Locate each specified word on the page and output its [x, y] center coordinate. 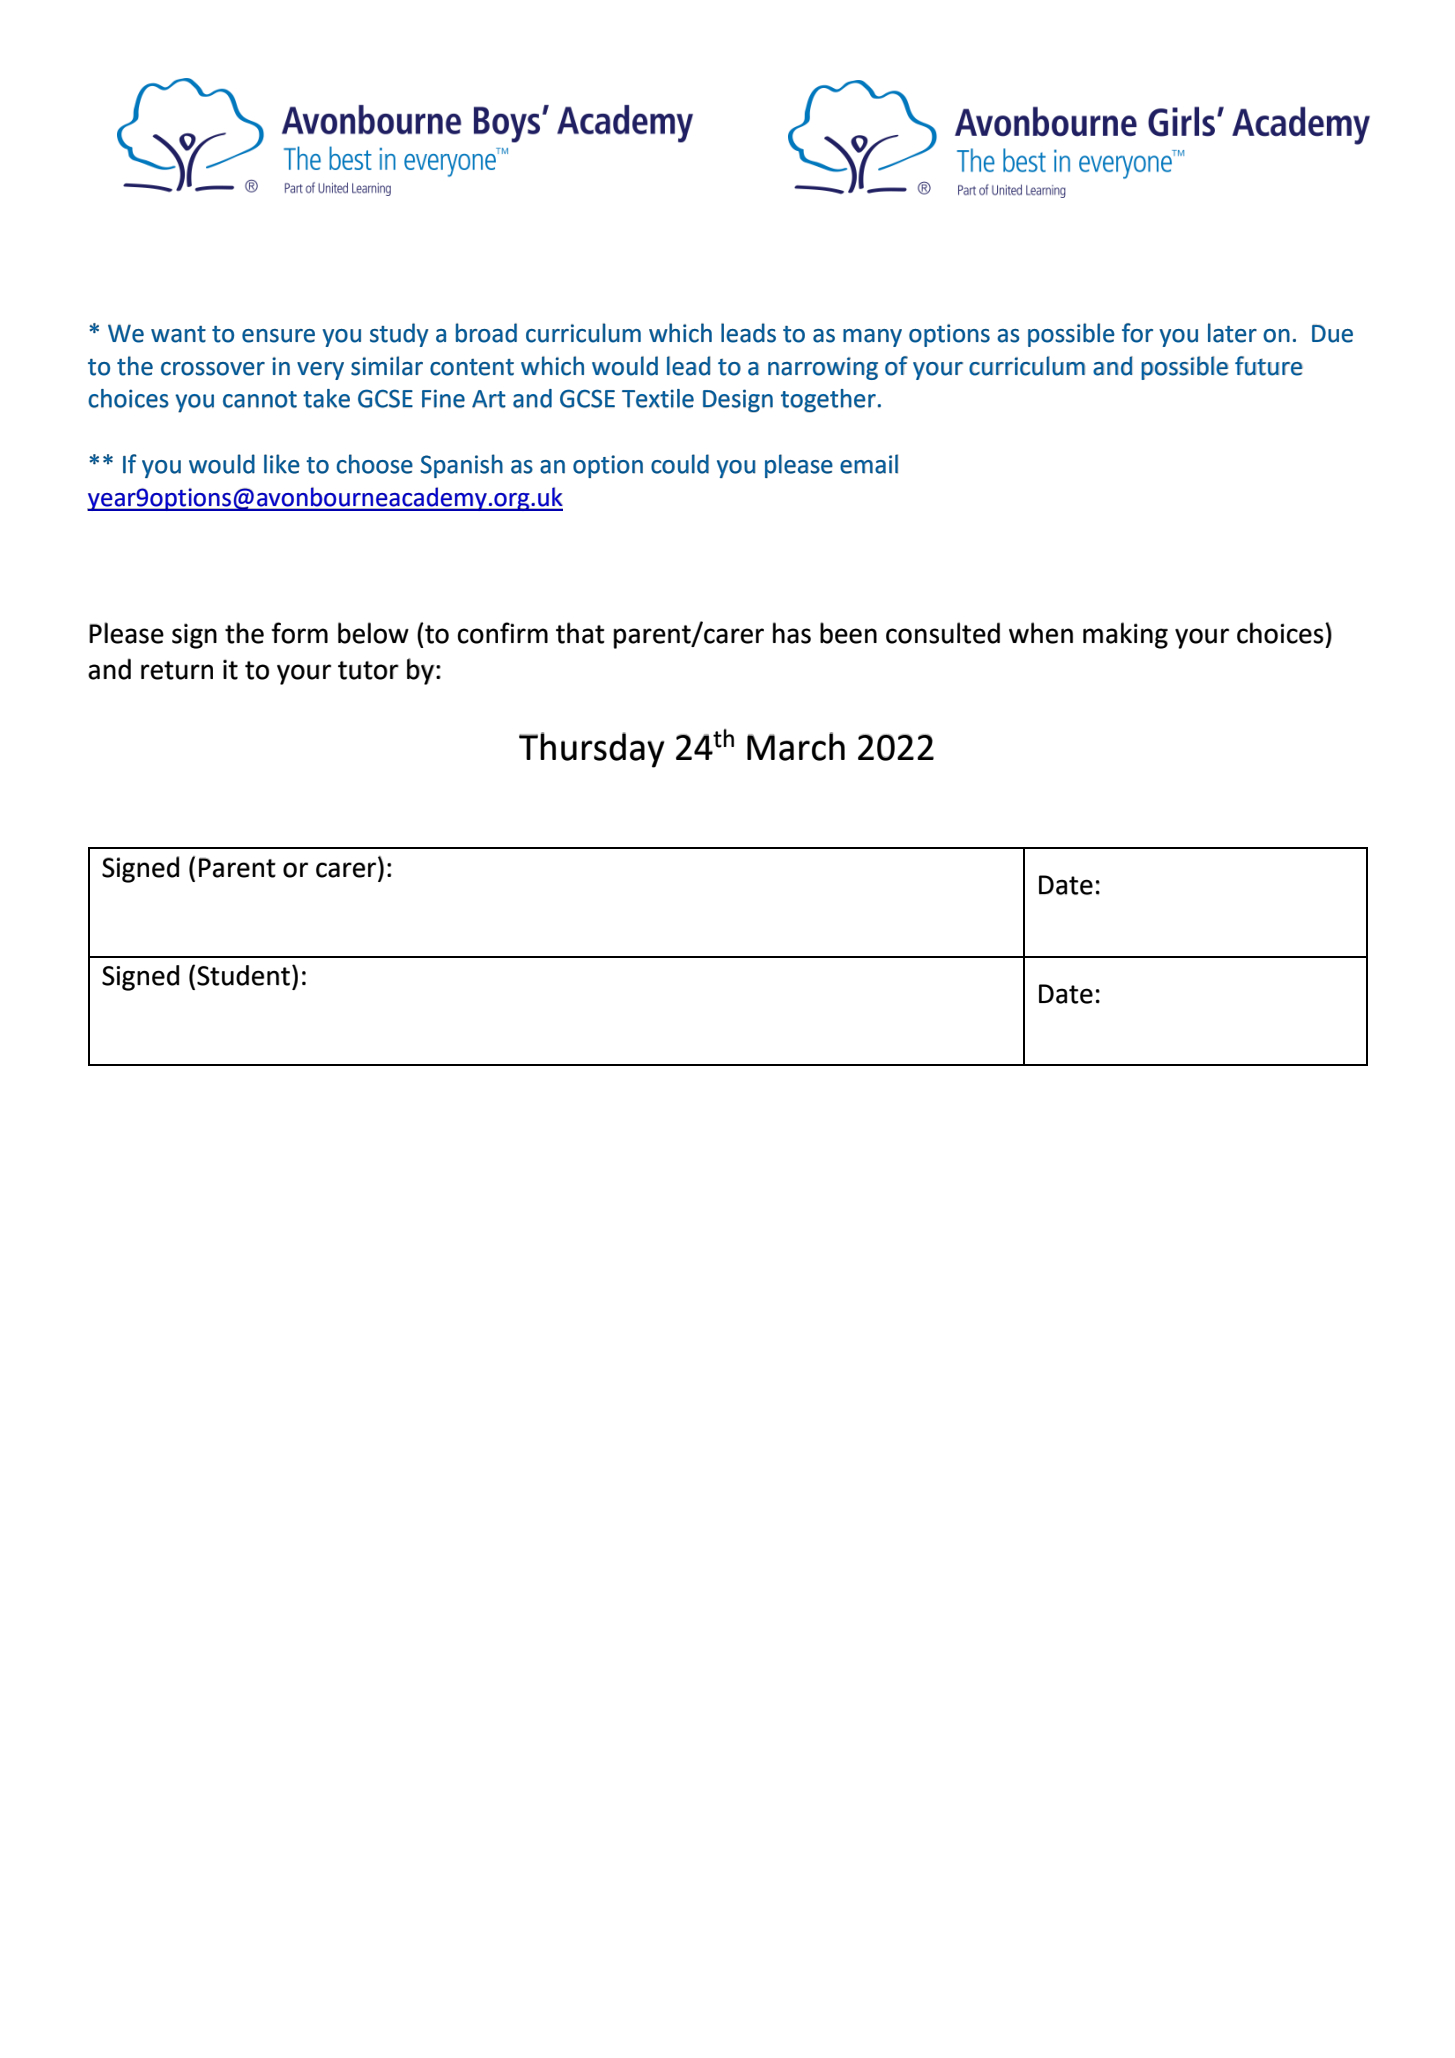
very [320, 371]
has [792, 633]
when [1041, 633]
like [282, 464]
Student [243, 975]
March [796, 746]
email [869, 464]
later [1232, 333]
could [680, 464]
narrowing [823, 368]
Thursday [591, 750]
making [1125, 635]
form [299, 633]
